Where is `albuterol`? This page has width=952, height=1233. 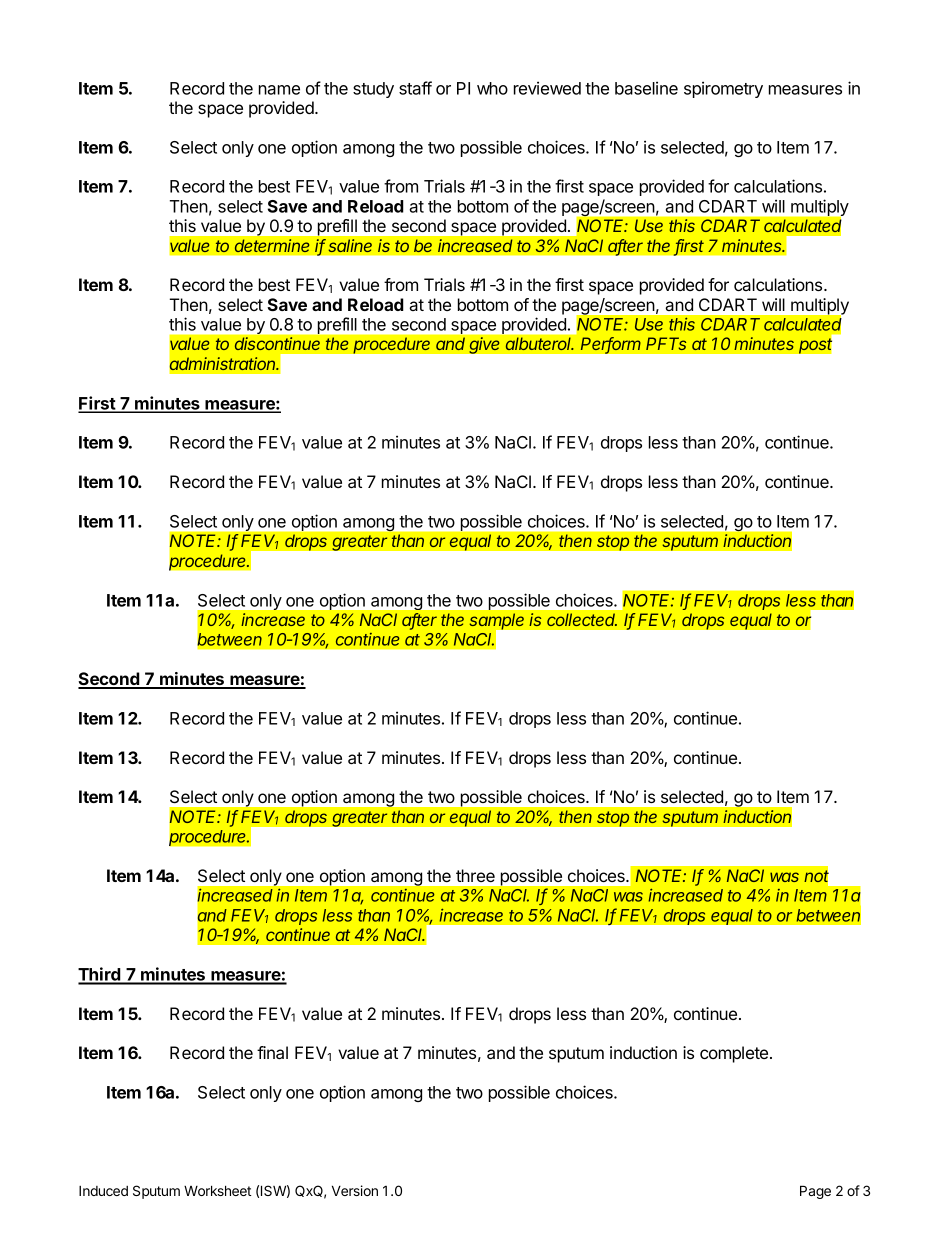
albuterol is located at coordinates (539, 344).
